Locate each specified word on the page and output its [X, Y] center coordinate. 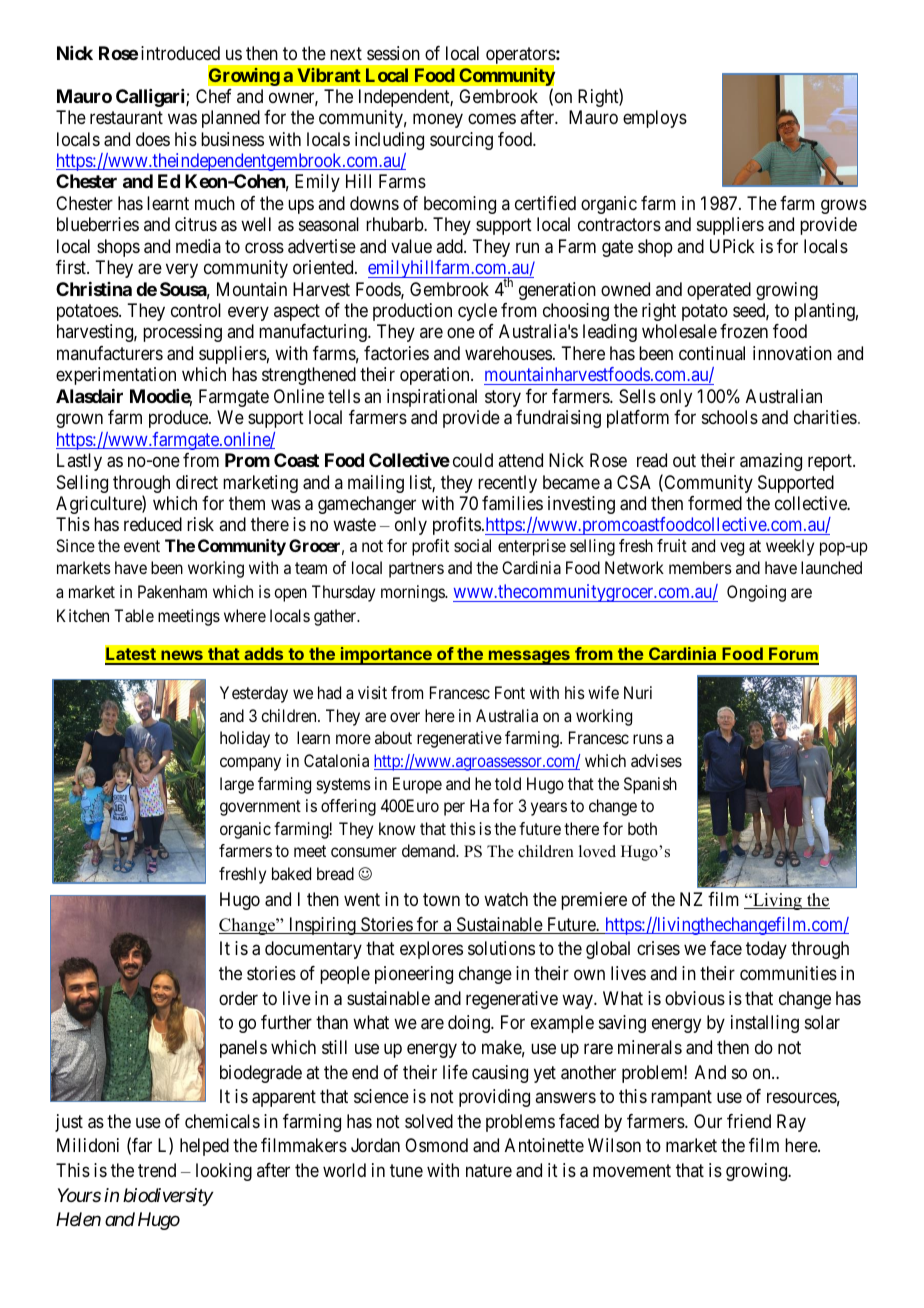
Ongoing [756, 593]
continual [712, 353]
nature [489, 1170]
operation [436, 376]
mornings [413, 593]
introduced [180, 53]
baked [291, 873]
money [438, 120]
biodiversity [168, 1197]
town [441, 899]
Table [134, 615]
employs [655, 119]
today [766, 950]
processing [182, 333]
